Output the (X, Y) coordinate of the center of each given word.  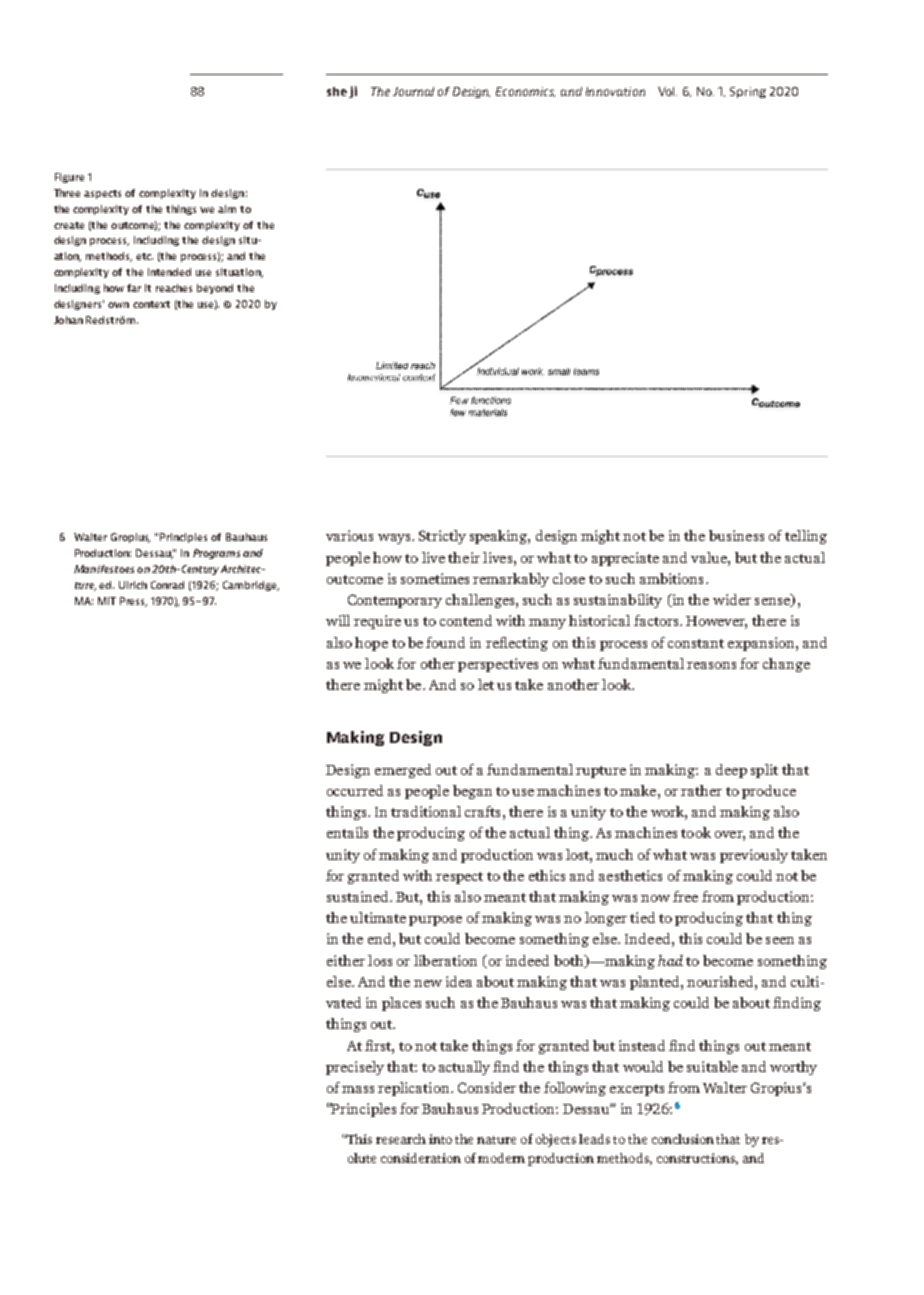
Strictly (442, 537)
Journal (413, 91)
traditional (426, 811)
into (440, 1139)
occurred (355, 790)
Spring (748, 92)
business (736, 535)
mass (358, 1089)
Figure (69, 178)
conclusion (683, 1139)
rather (701, 790)
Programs (216, 554)
